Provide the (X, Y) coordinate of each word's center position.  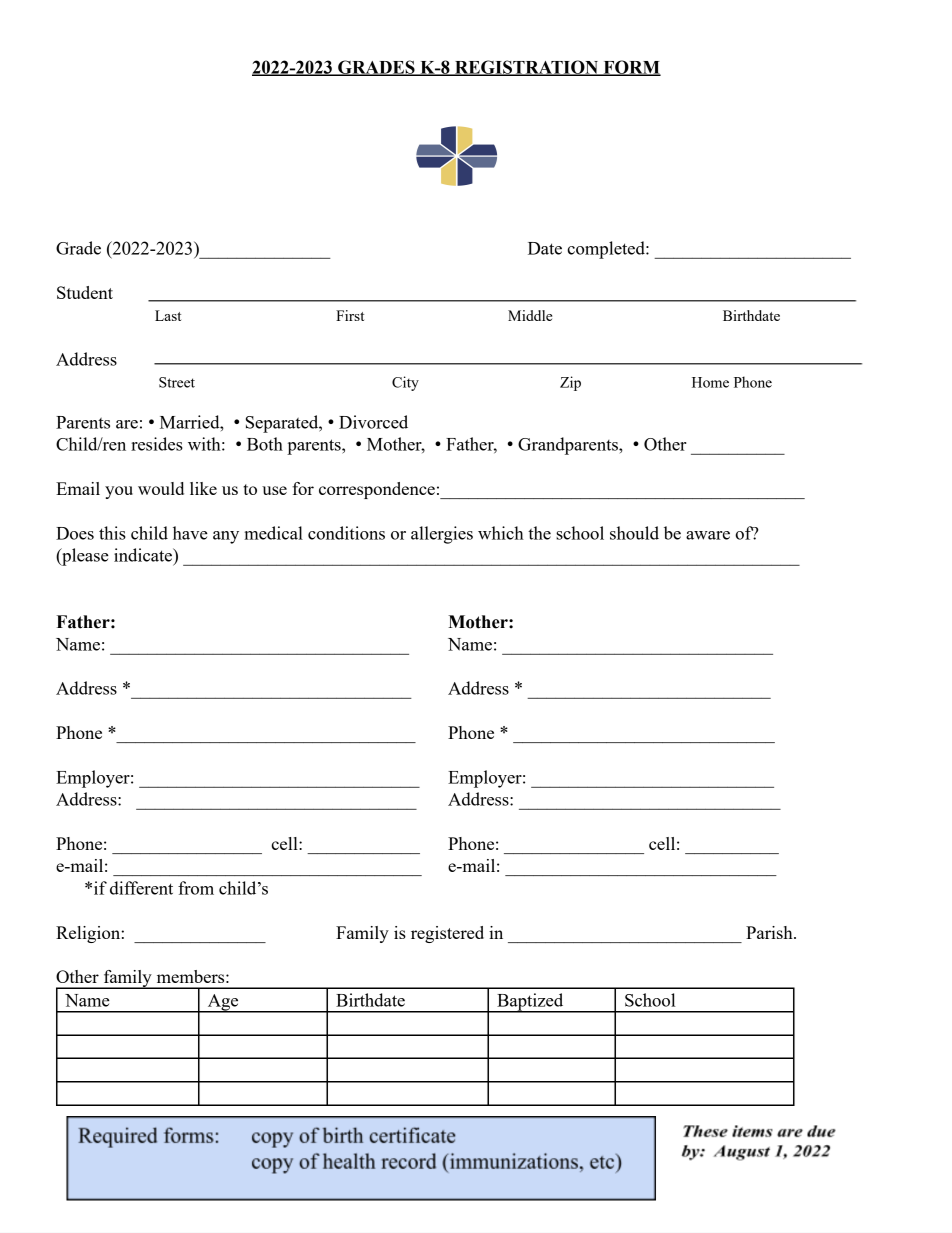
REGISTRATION (527, 68)
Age (223, 1003)
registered (447, 934)
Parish (770, 932)
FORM (631, 68)
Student (85, 292)
